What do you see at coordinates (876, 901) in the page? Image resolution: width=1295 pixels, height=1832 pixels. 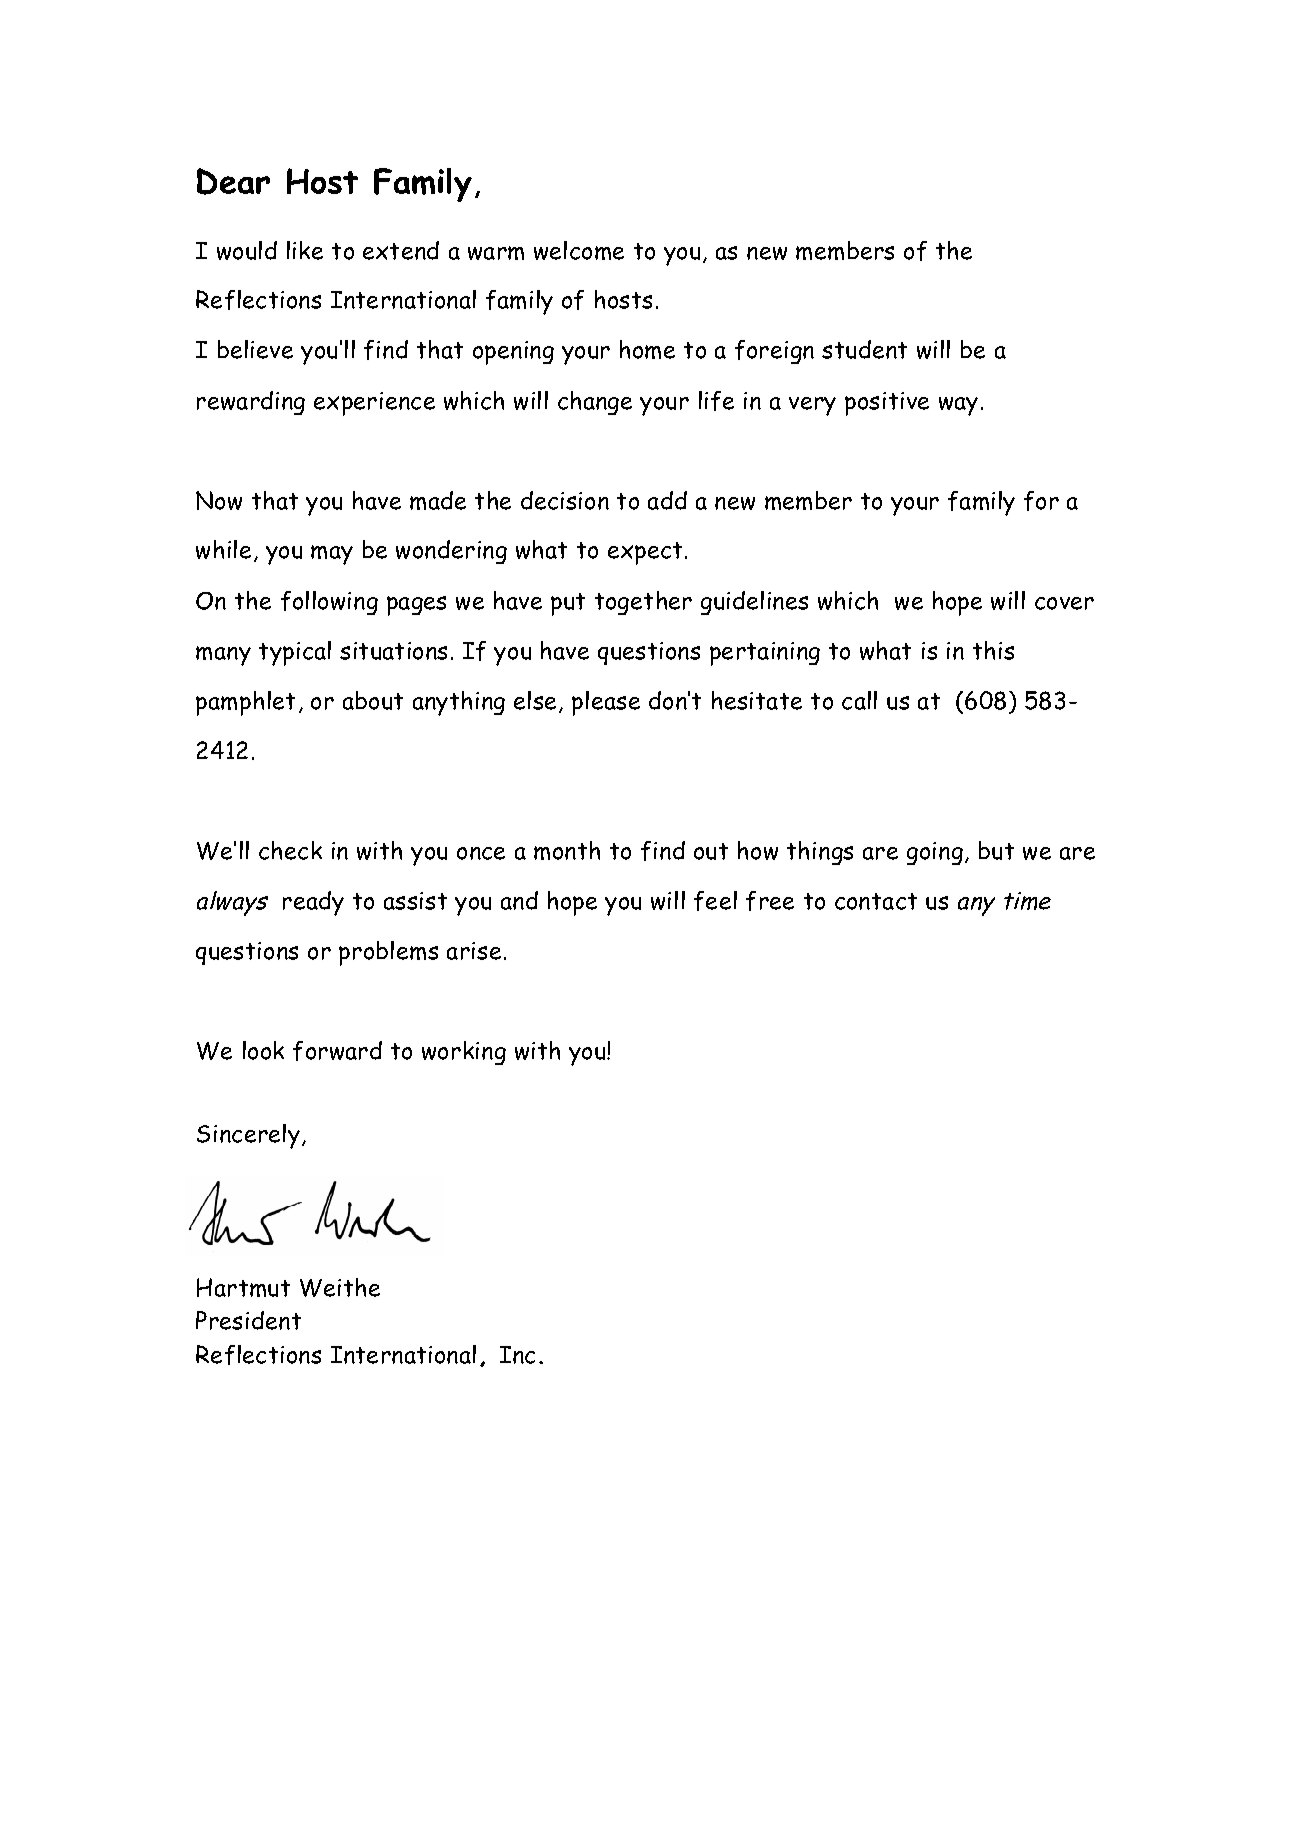 I see `contact` at bounding box center [876, 901].
